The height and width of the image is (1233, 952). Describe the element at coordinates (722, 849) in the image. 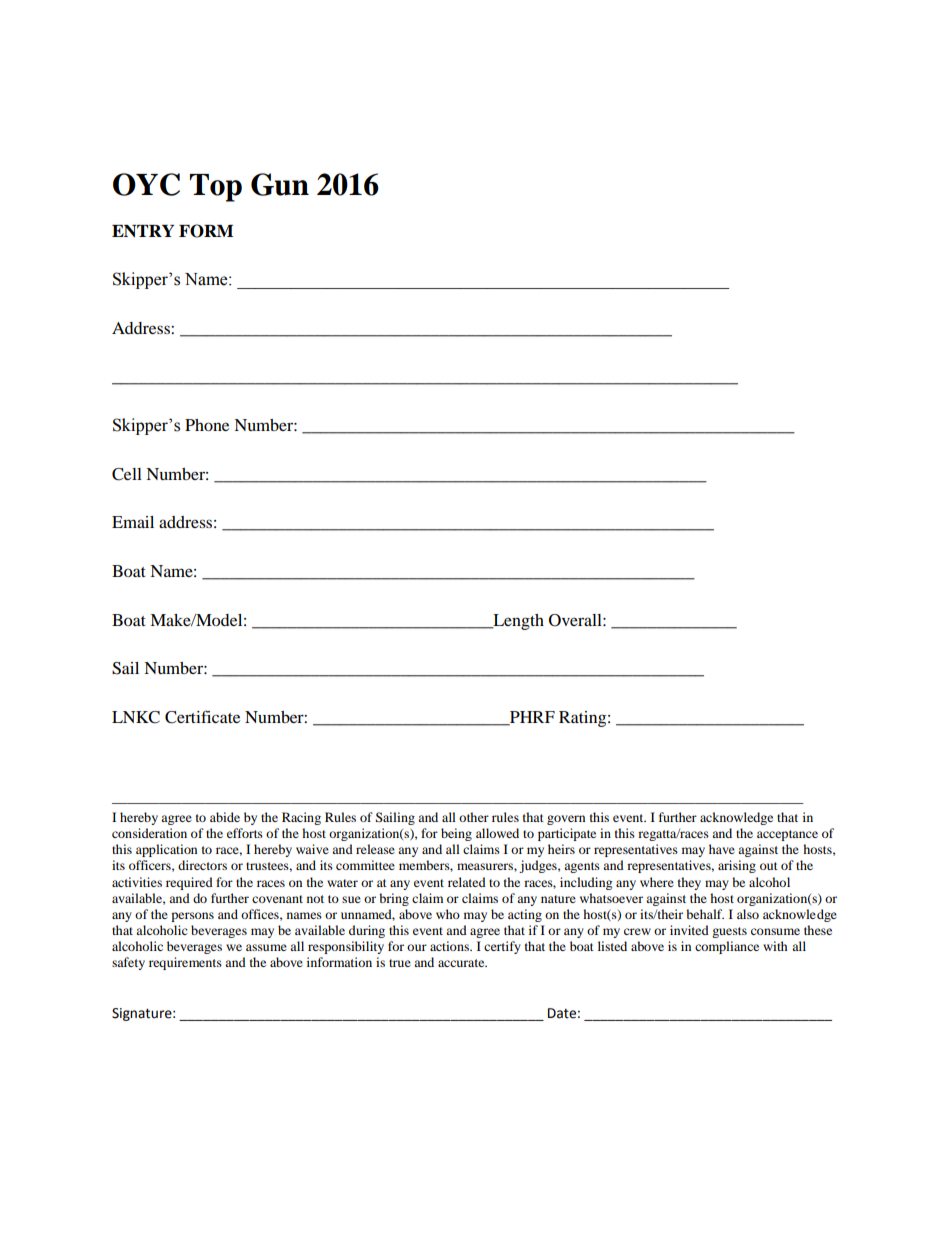

I see `have` at that location.
